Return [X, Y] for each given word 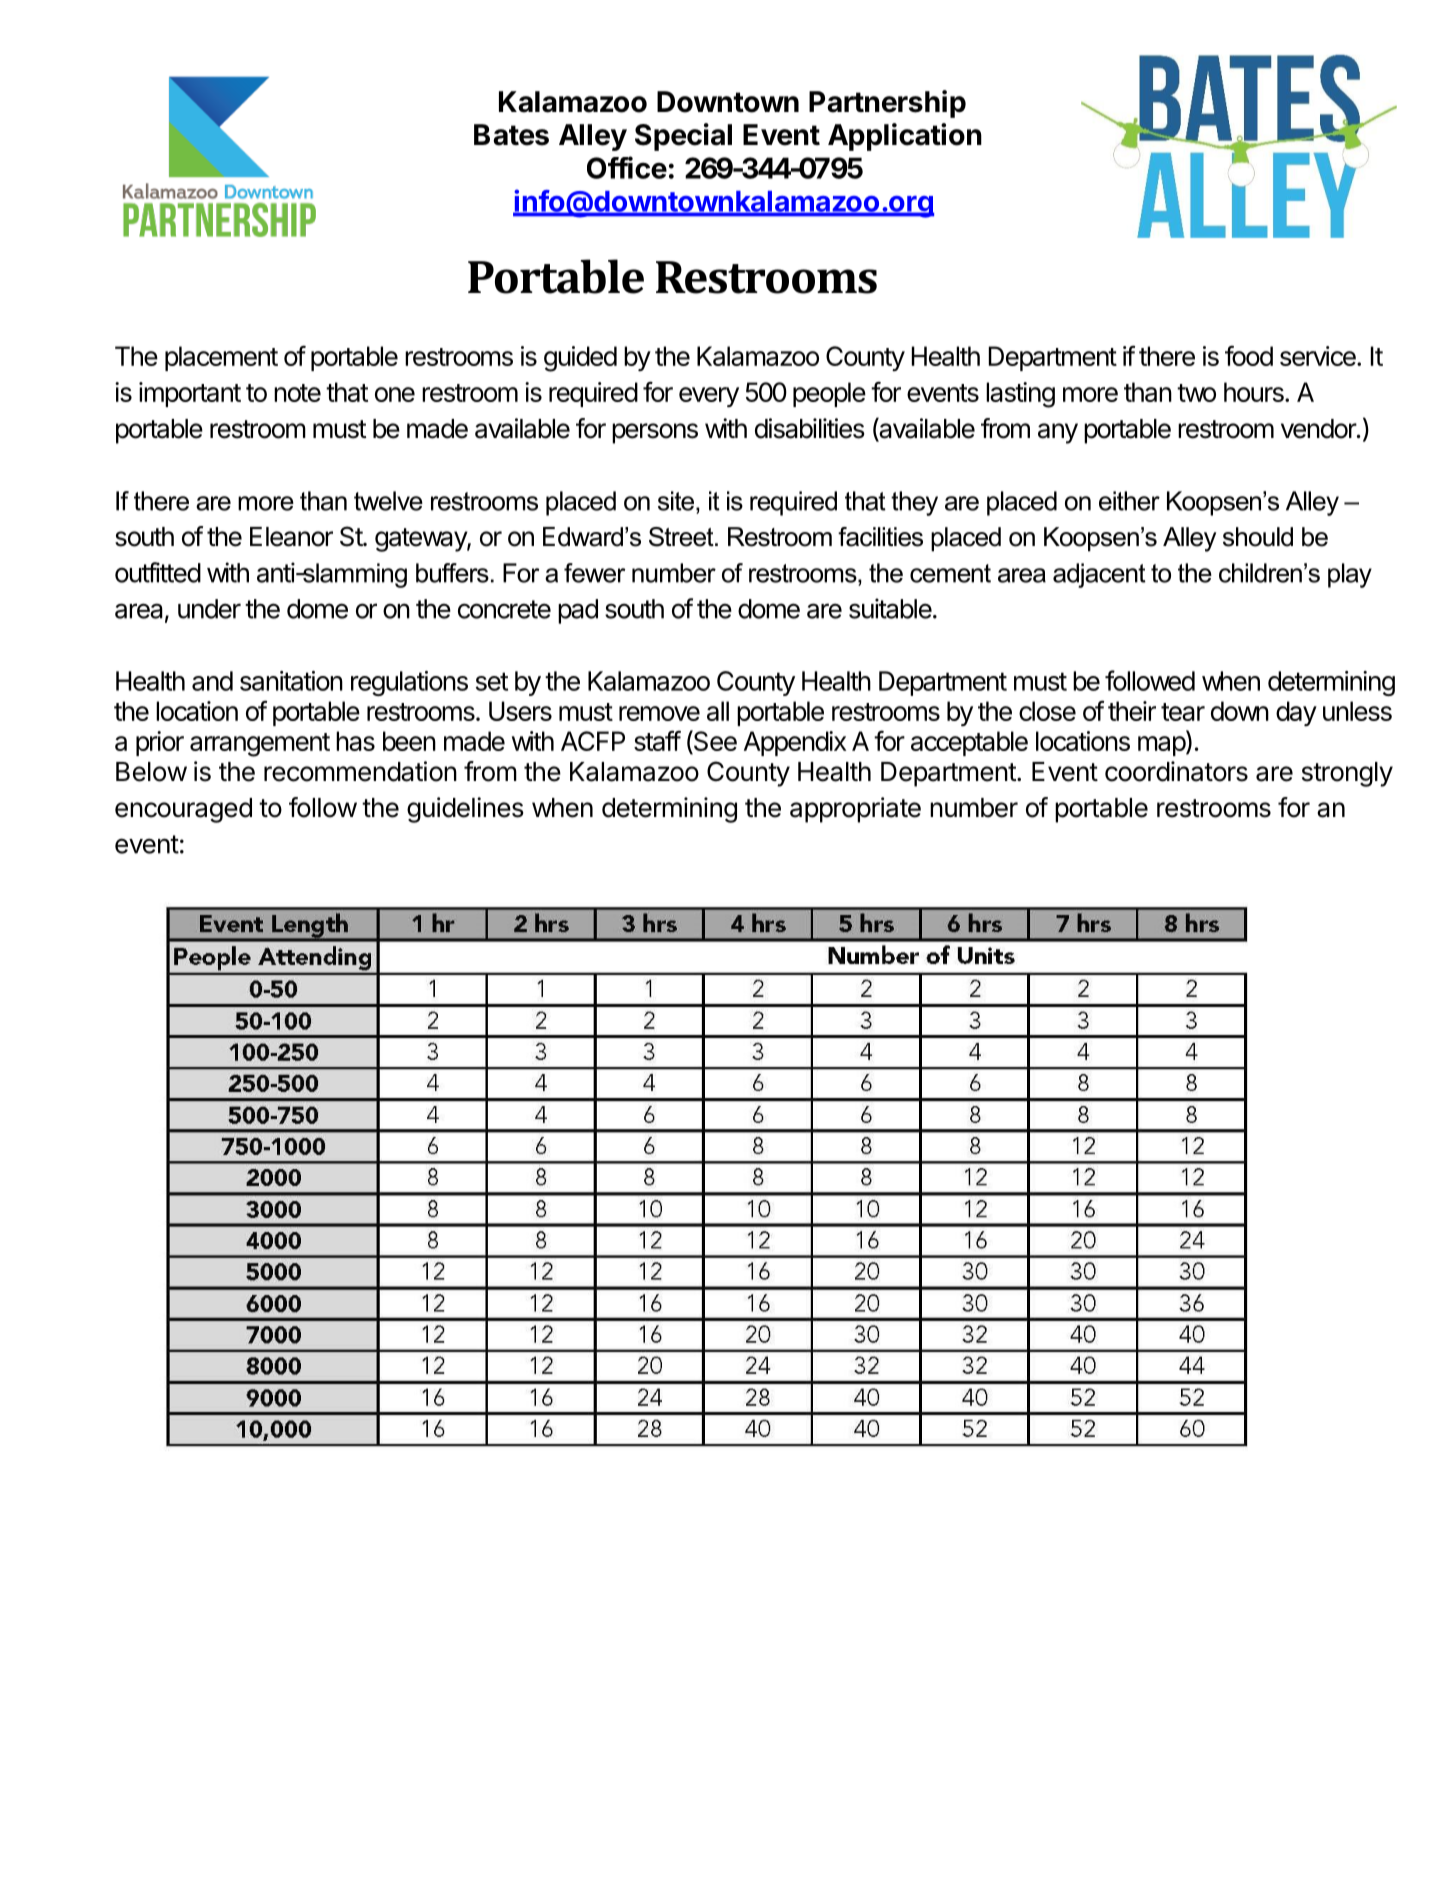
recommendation [360, 771]
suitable [890, 608]
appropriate [855, 810]
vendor [1319, 429]
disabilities [810, 428]
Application [905, 137]
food [1249, 356]
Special [683, 137]
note [297, 393]
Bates [511, 135]
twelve [388, 501]
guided [580, 359]
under [209, 609]
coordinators [1176, 771]
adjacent [1099, 575]
